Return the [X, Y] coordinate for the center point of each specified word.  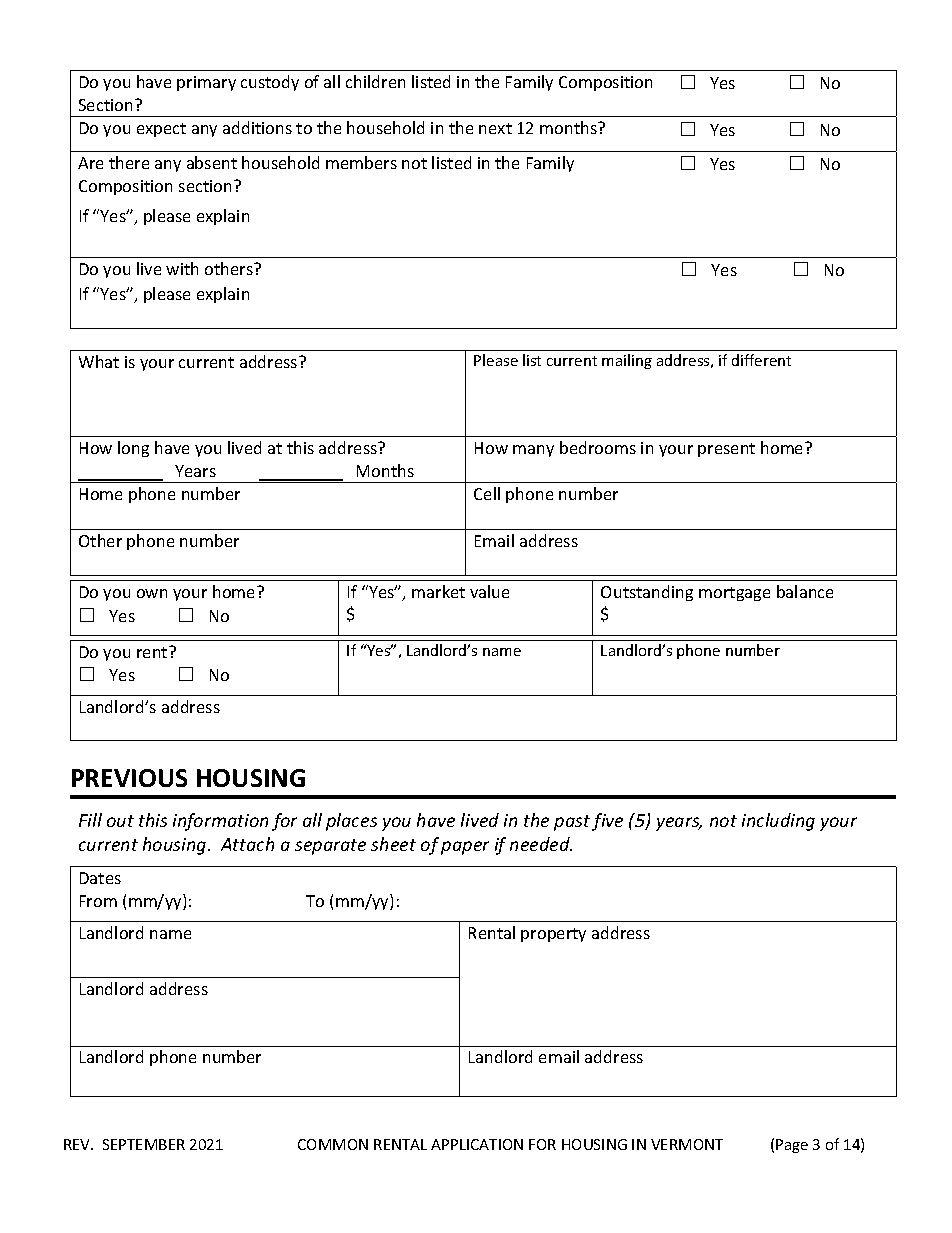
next [495, 128]
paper [465, 848]
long [133, 449]
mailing [627, 361]
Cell [487, 493]
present [726, 450]
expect [161, 130]
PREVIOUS [129, 778]
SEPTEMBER [144, 1144]
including [778, 822]
